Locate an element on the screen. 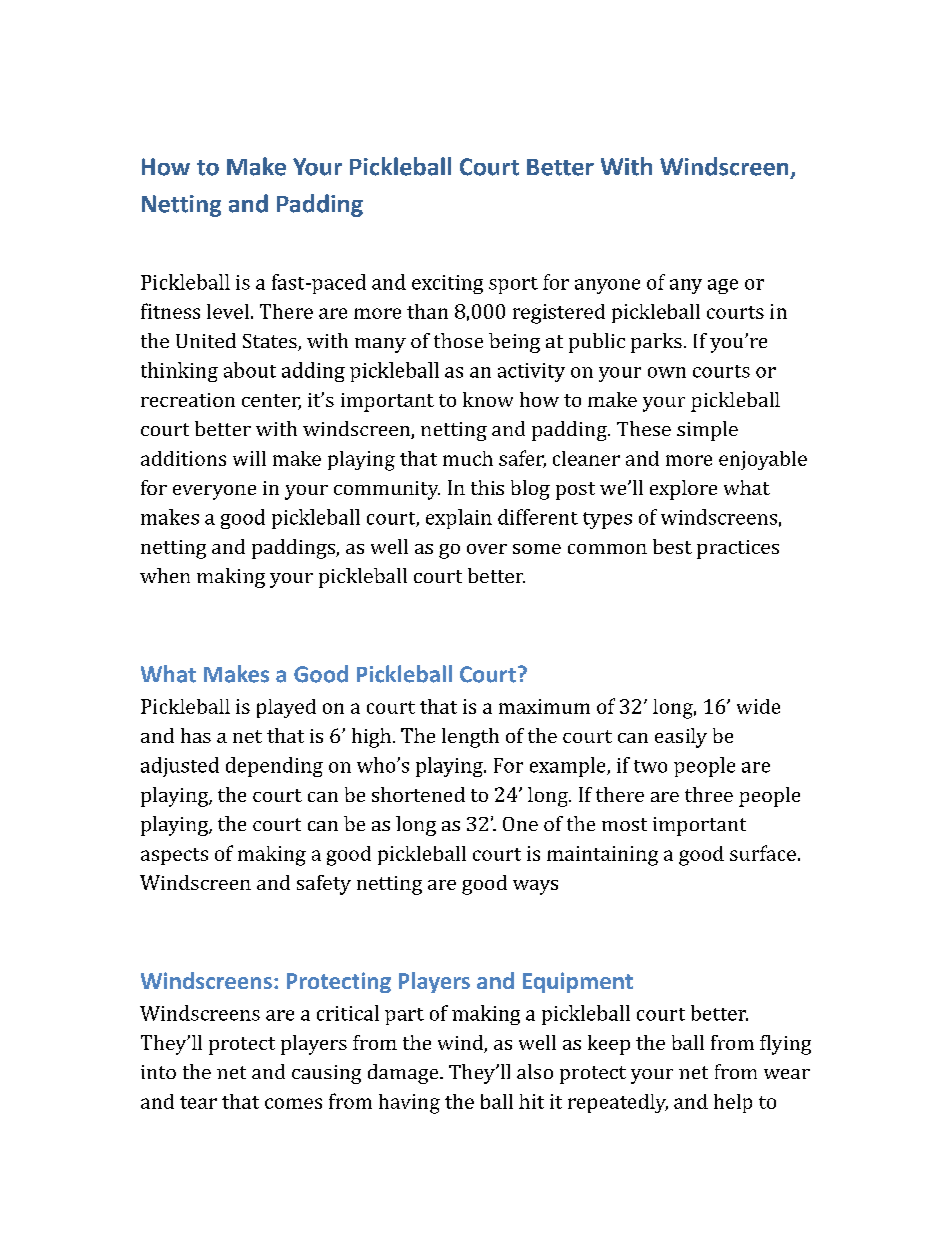 Image resolution: width=952 pixels, height=1233 pixels. exciting is located at coordinates (447, 284).
